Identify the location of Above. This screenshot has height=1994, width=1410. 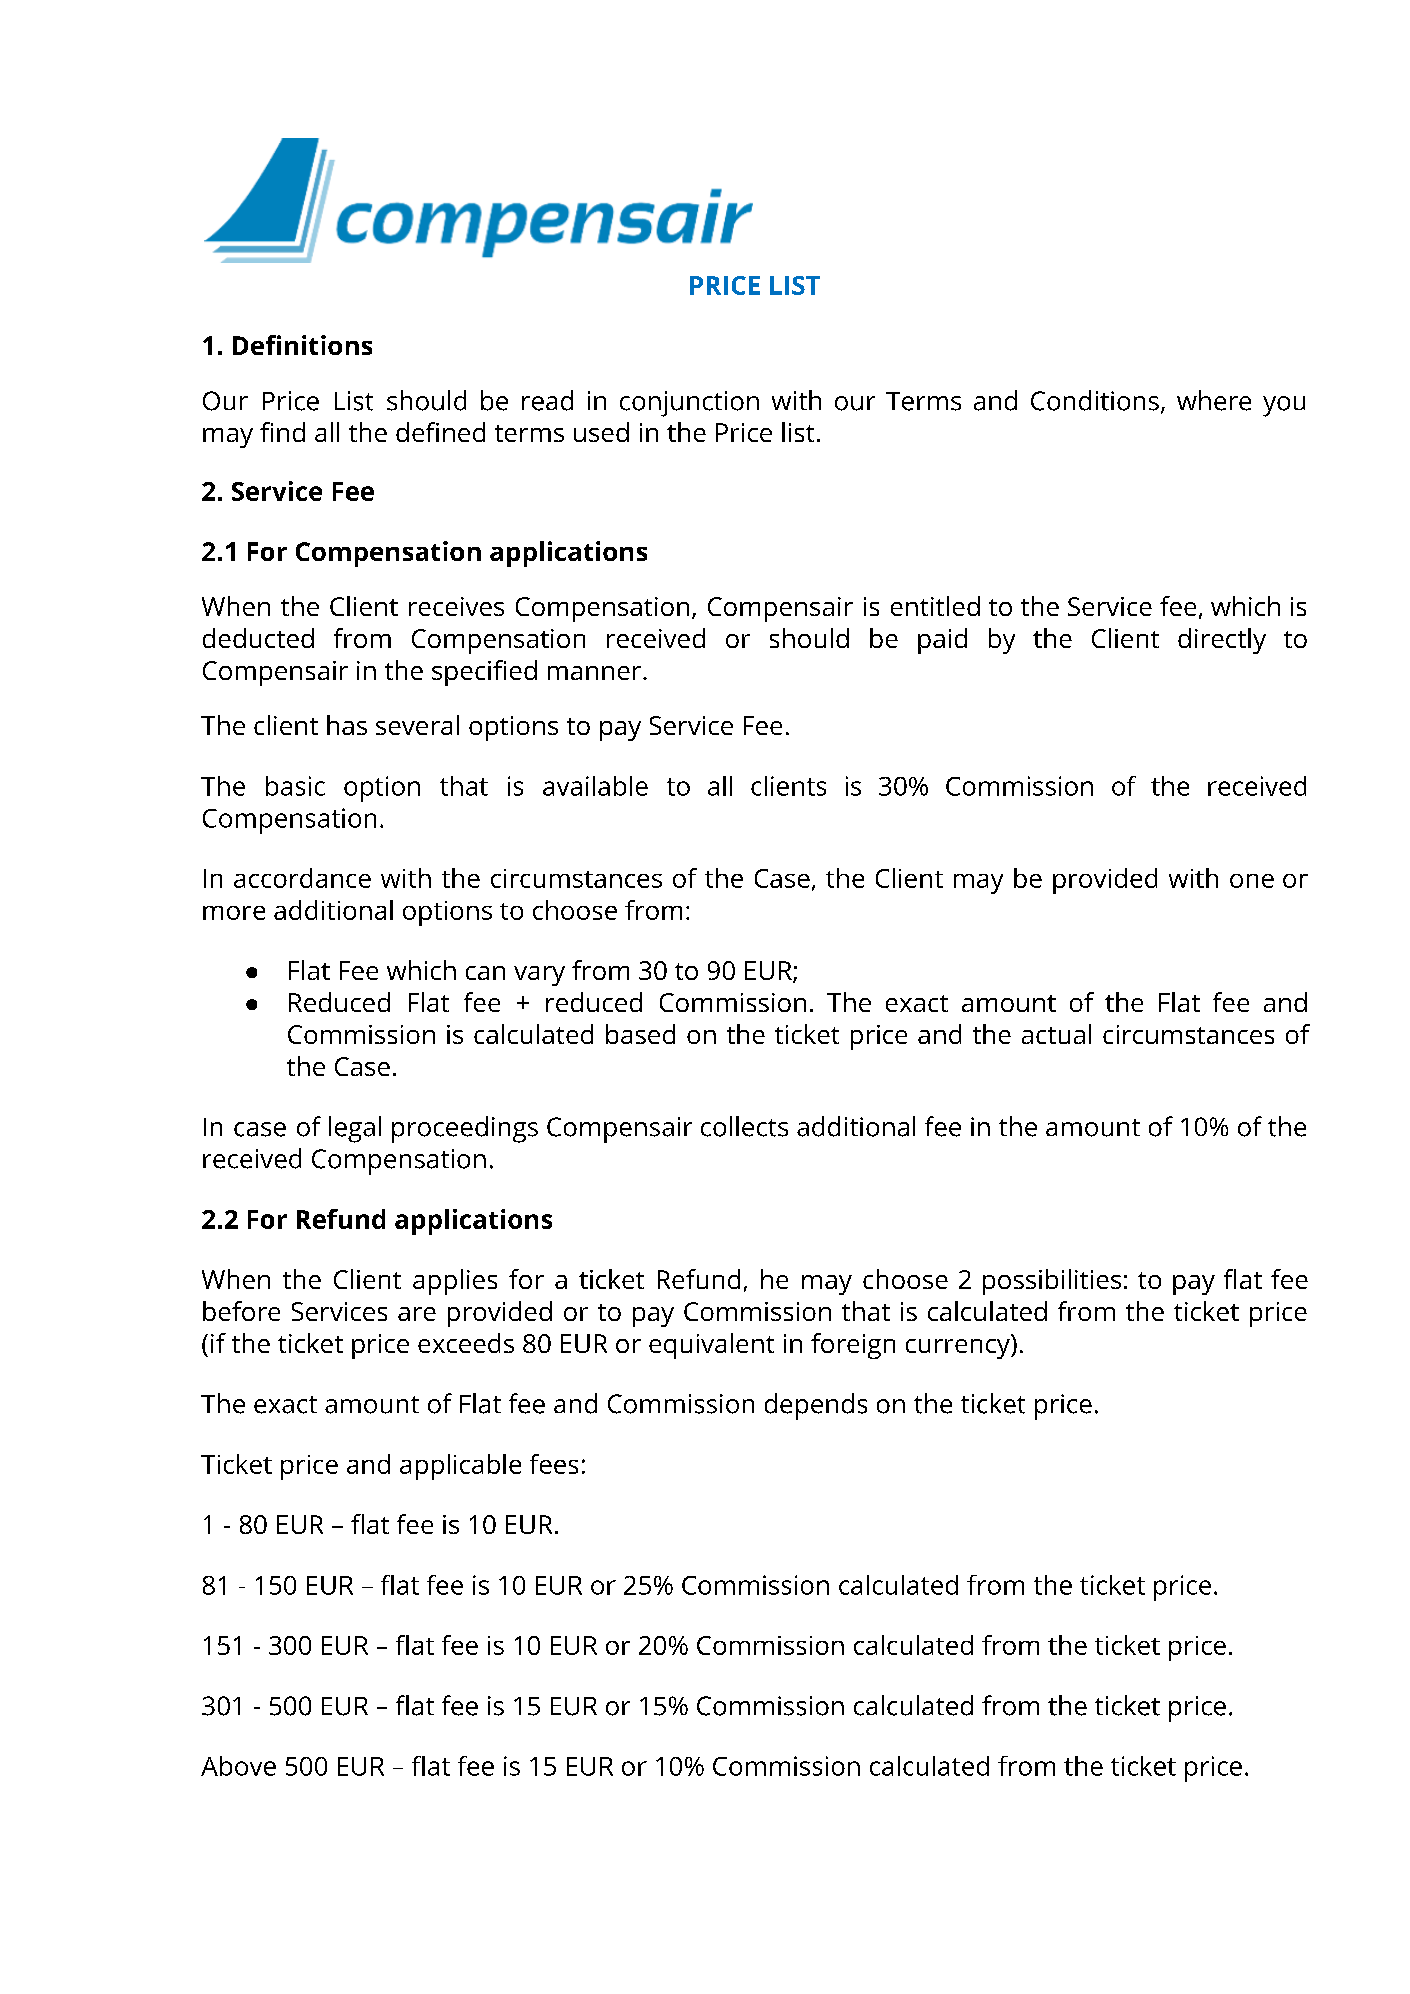
(238, 1766).
